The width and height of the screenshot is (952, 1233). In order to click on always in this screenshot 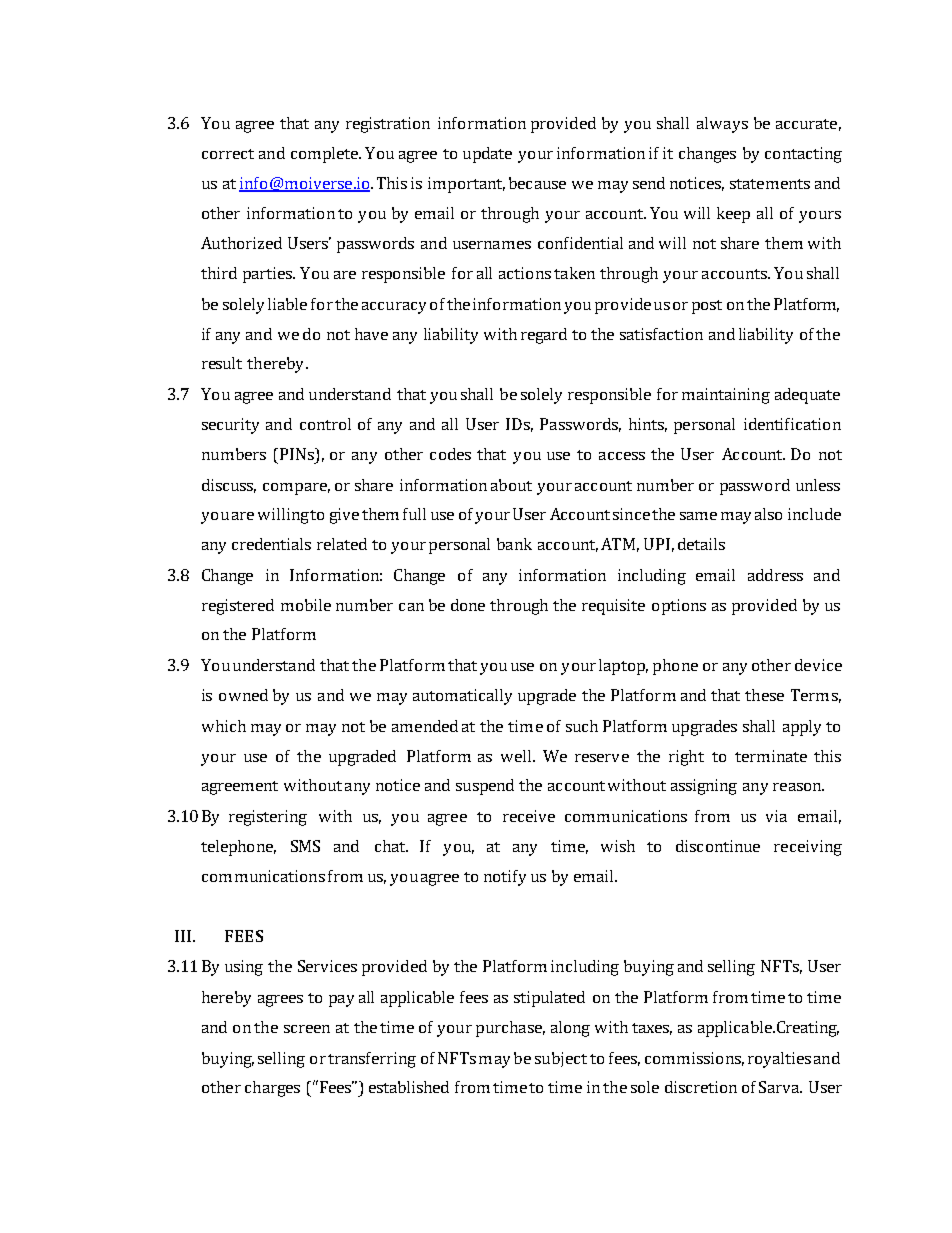, I will do `click(722, 125)`.
